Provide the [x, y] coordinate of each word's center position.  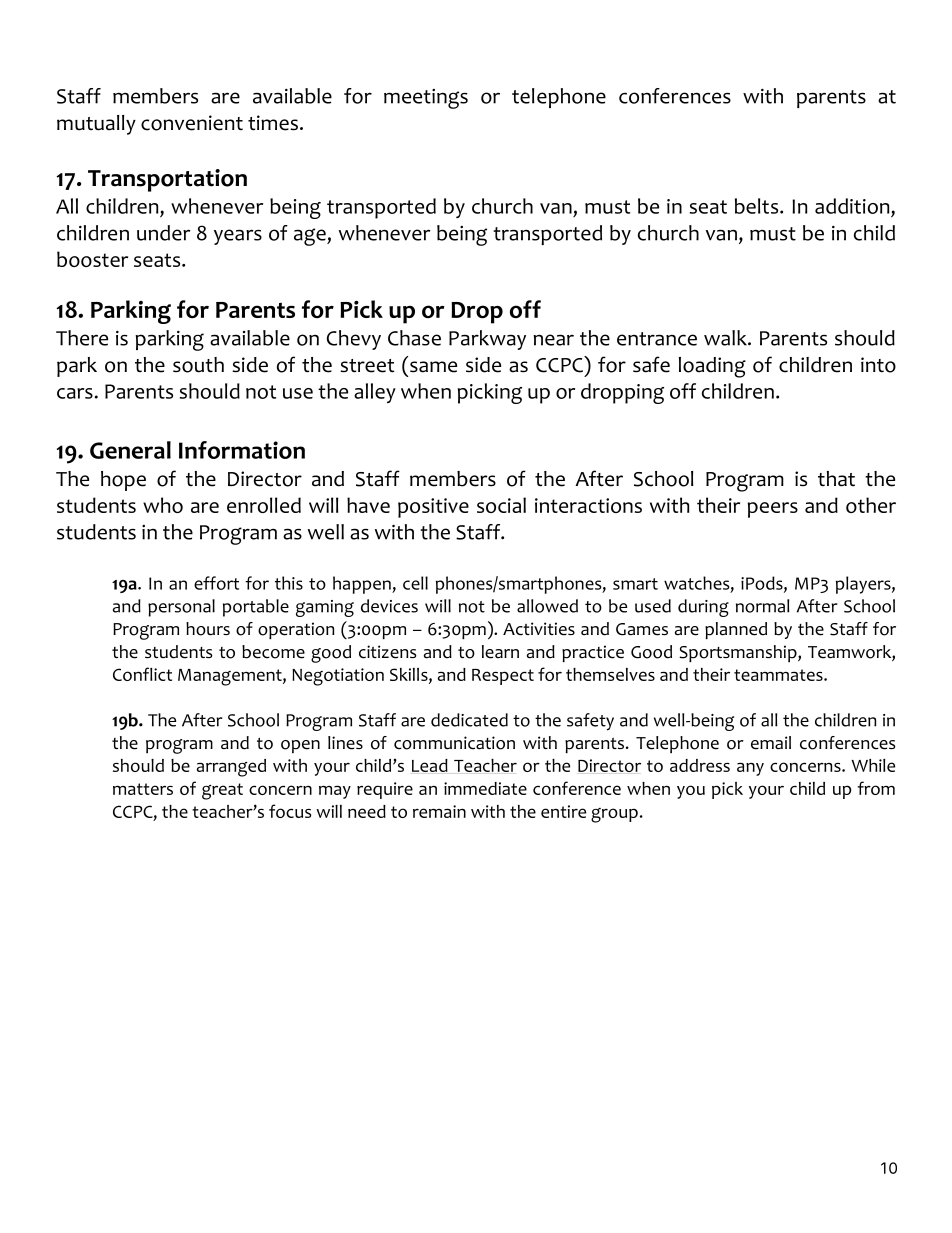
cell [415, 583]
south [198, 365]
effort [216, 583]
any [750, 769]
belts [758, 206]
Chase [414, 338]
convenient [192, 123]
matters [143, 789]
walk [726, 338]
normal [762, 606]
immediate [485, 788]
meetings [426, 99]
